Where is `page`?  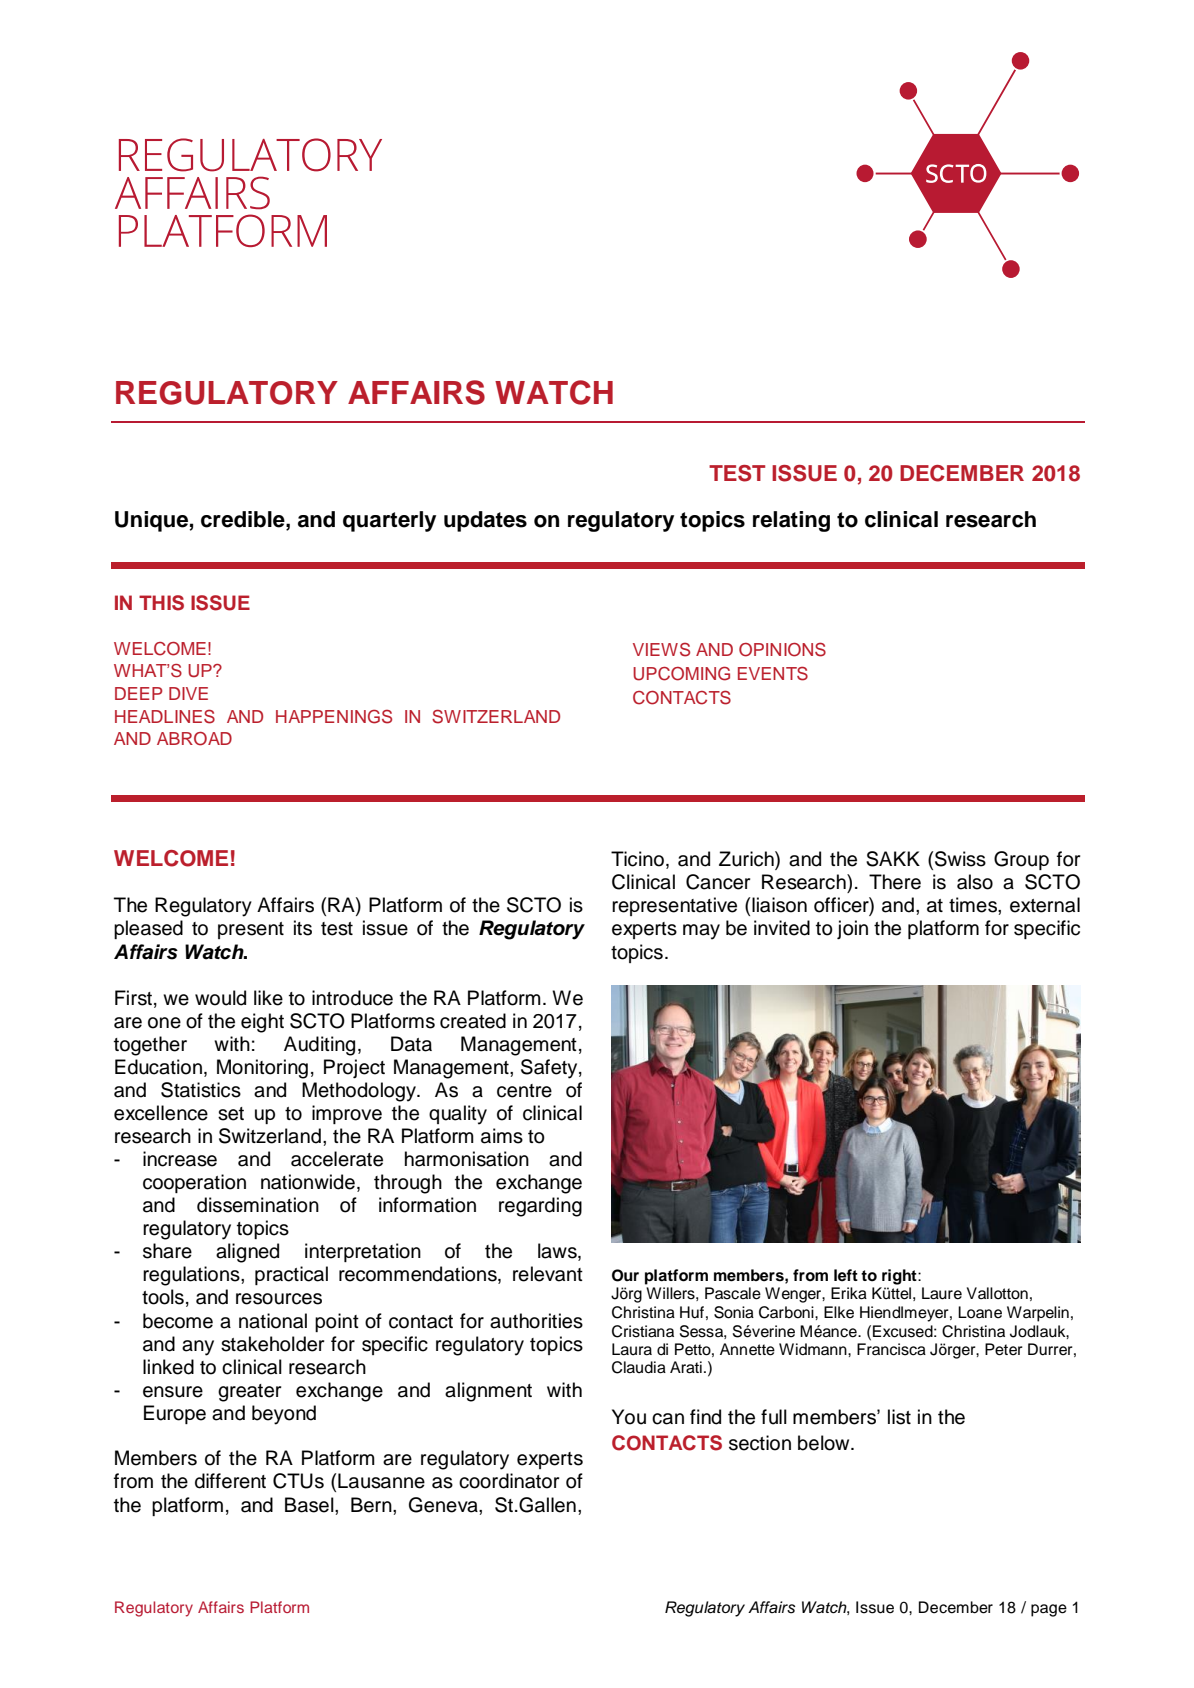
page is located at coordinates (1049, 1610).
